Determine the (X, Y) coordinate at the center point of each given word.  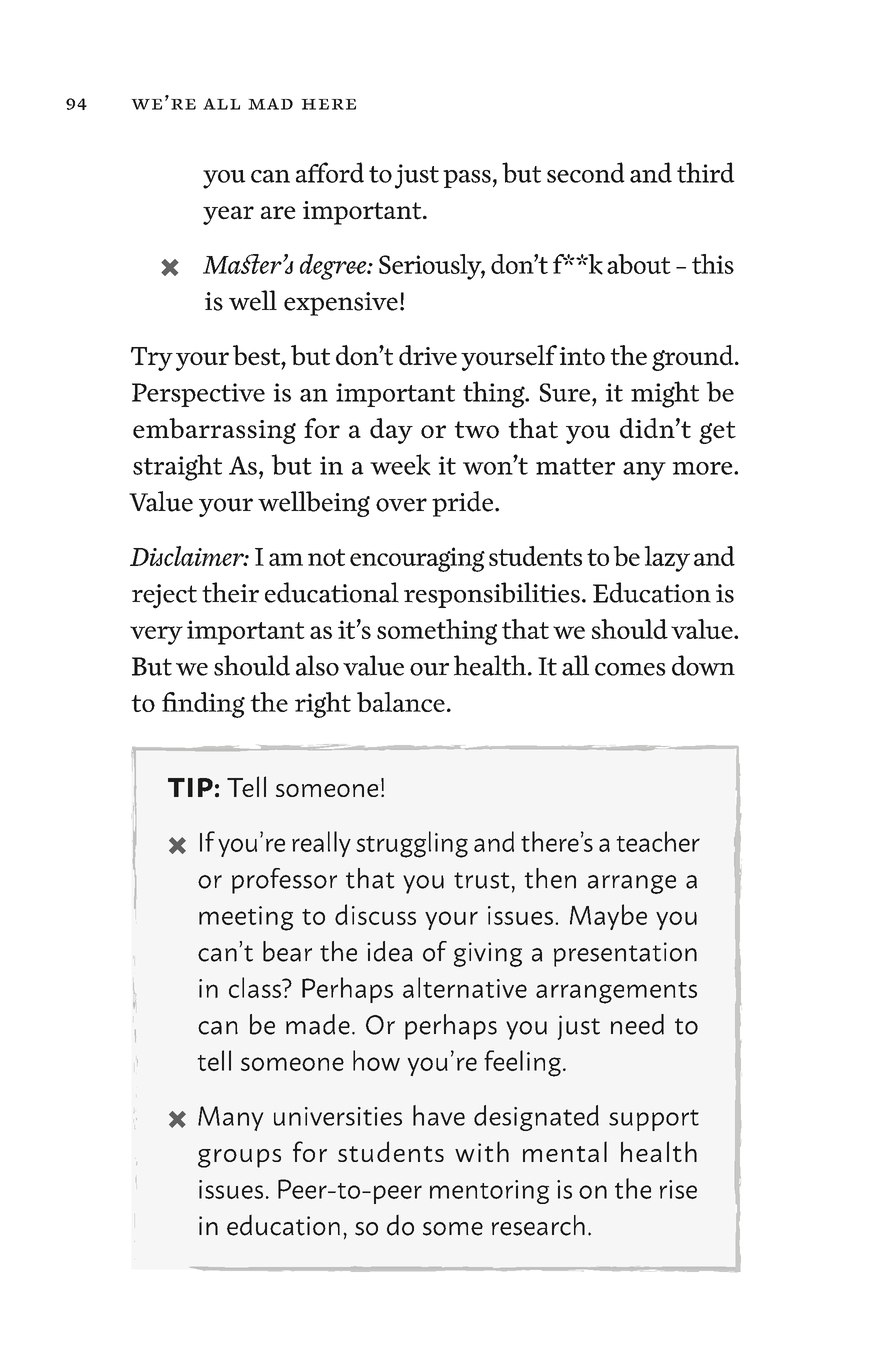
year (228, 215)
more (703, 468)
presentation (625, 954)
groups (239, 1158)
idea (390, 951)
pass (467, 179)
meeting (246, 918)
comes (630, 669)
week (400, 465)
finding (203, 705)
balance (401, 702)
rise (678, 1189)
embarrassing (214, 431)
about (639, 264)
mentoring (489, 1192)
